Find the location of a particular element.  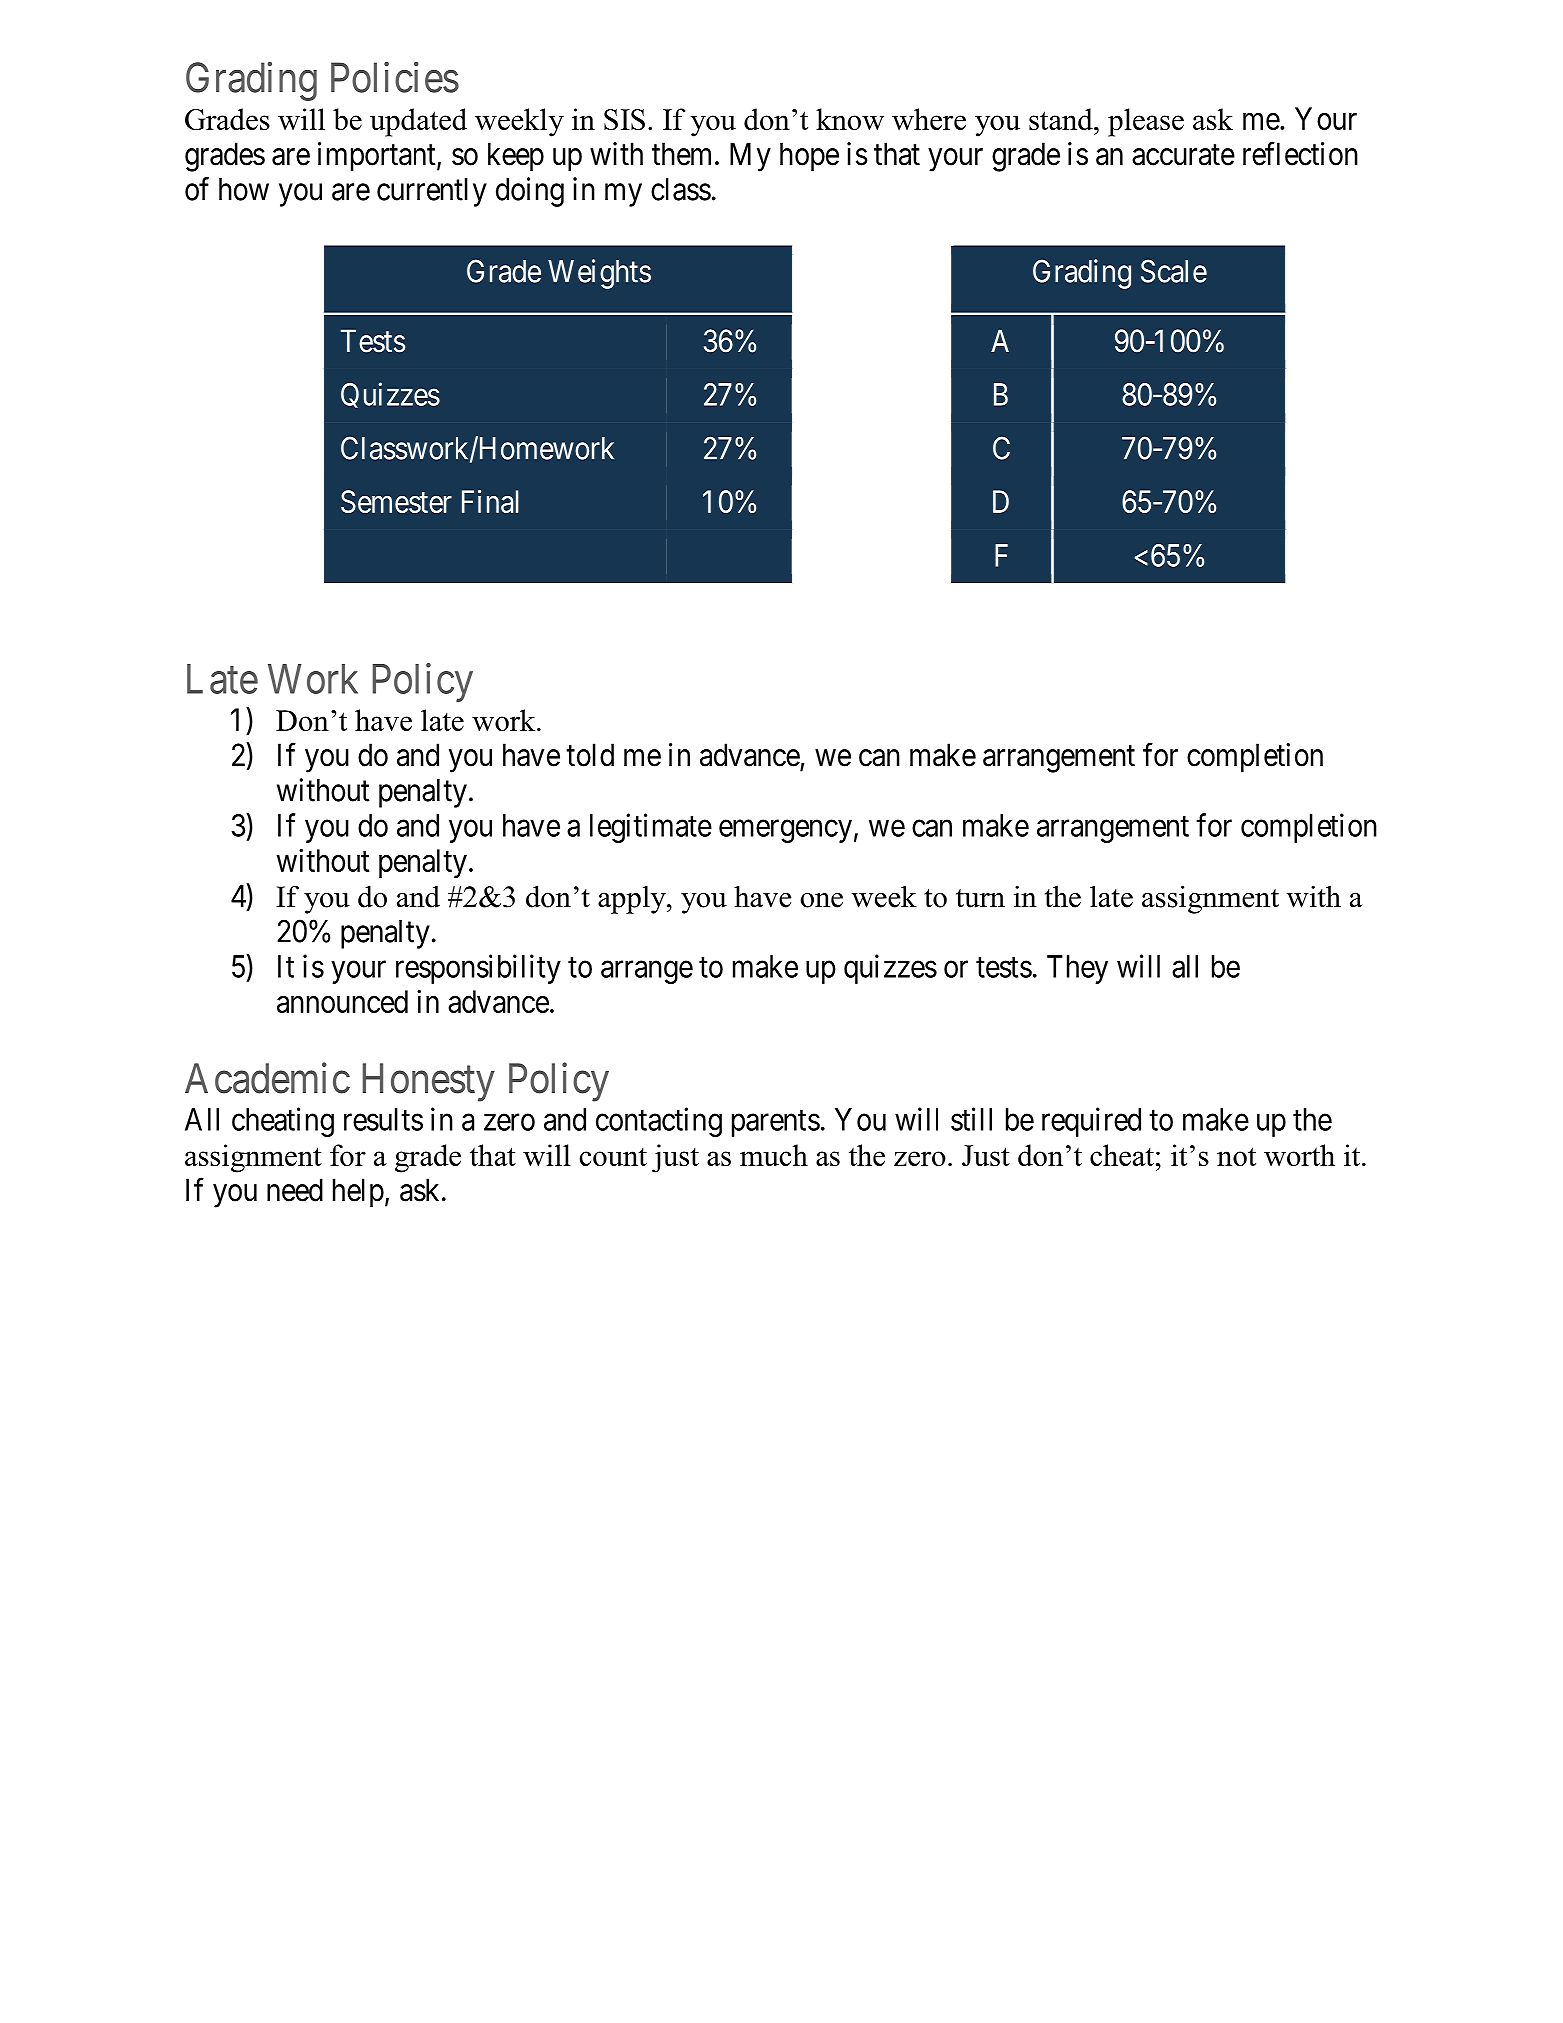

apply is located at coordinates (633, 900).
